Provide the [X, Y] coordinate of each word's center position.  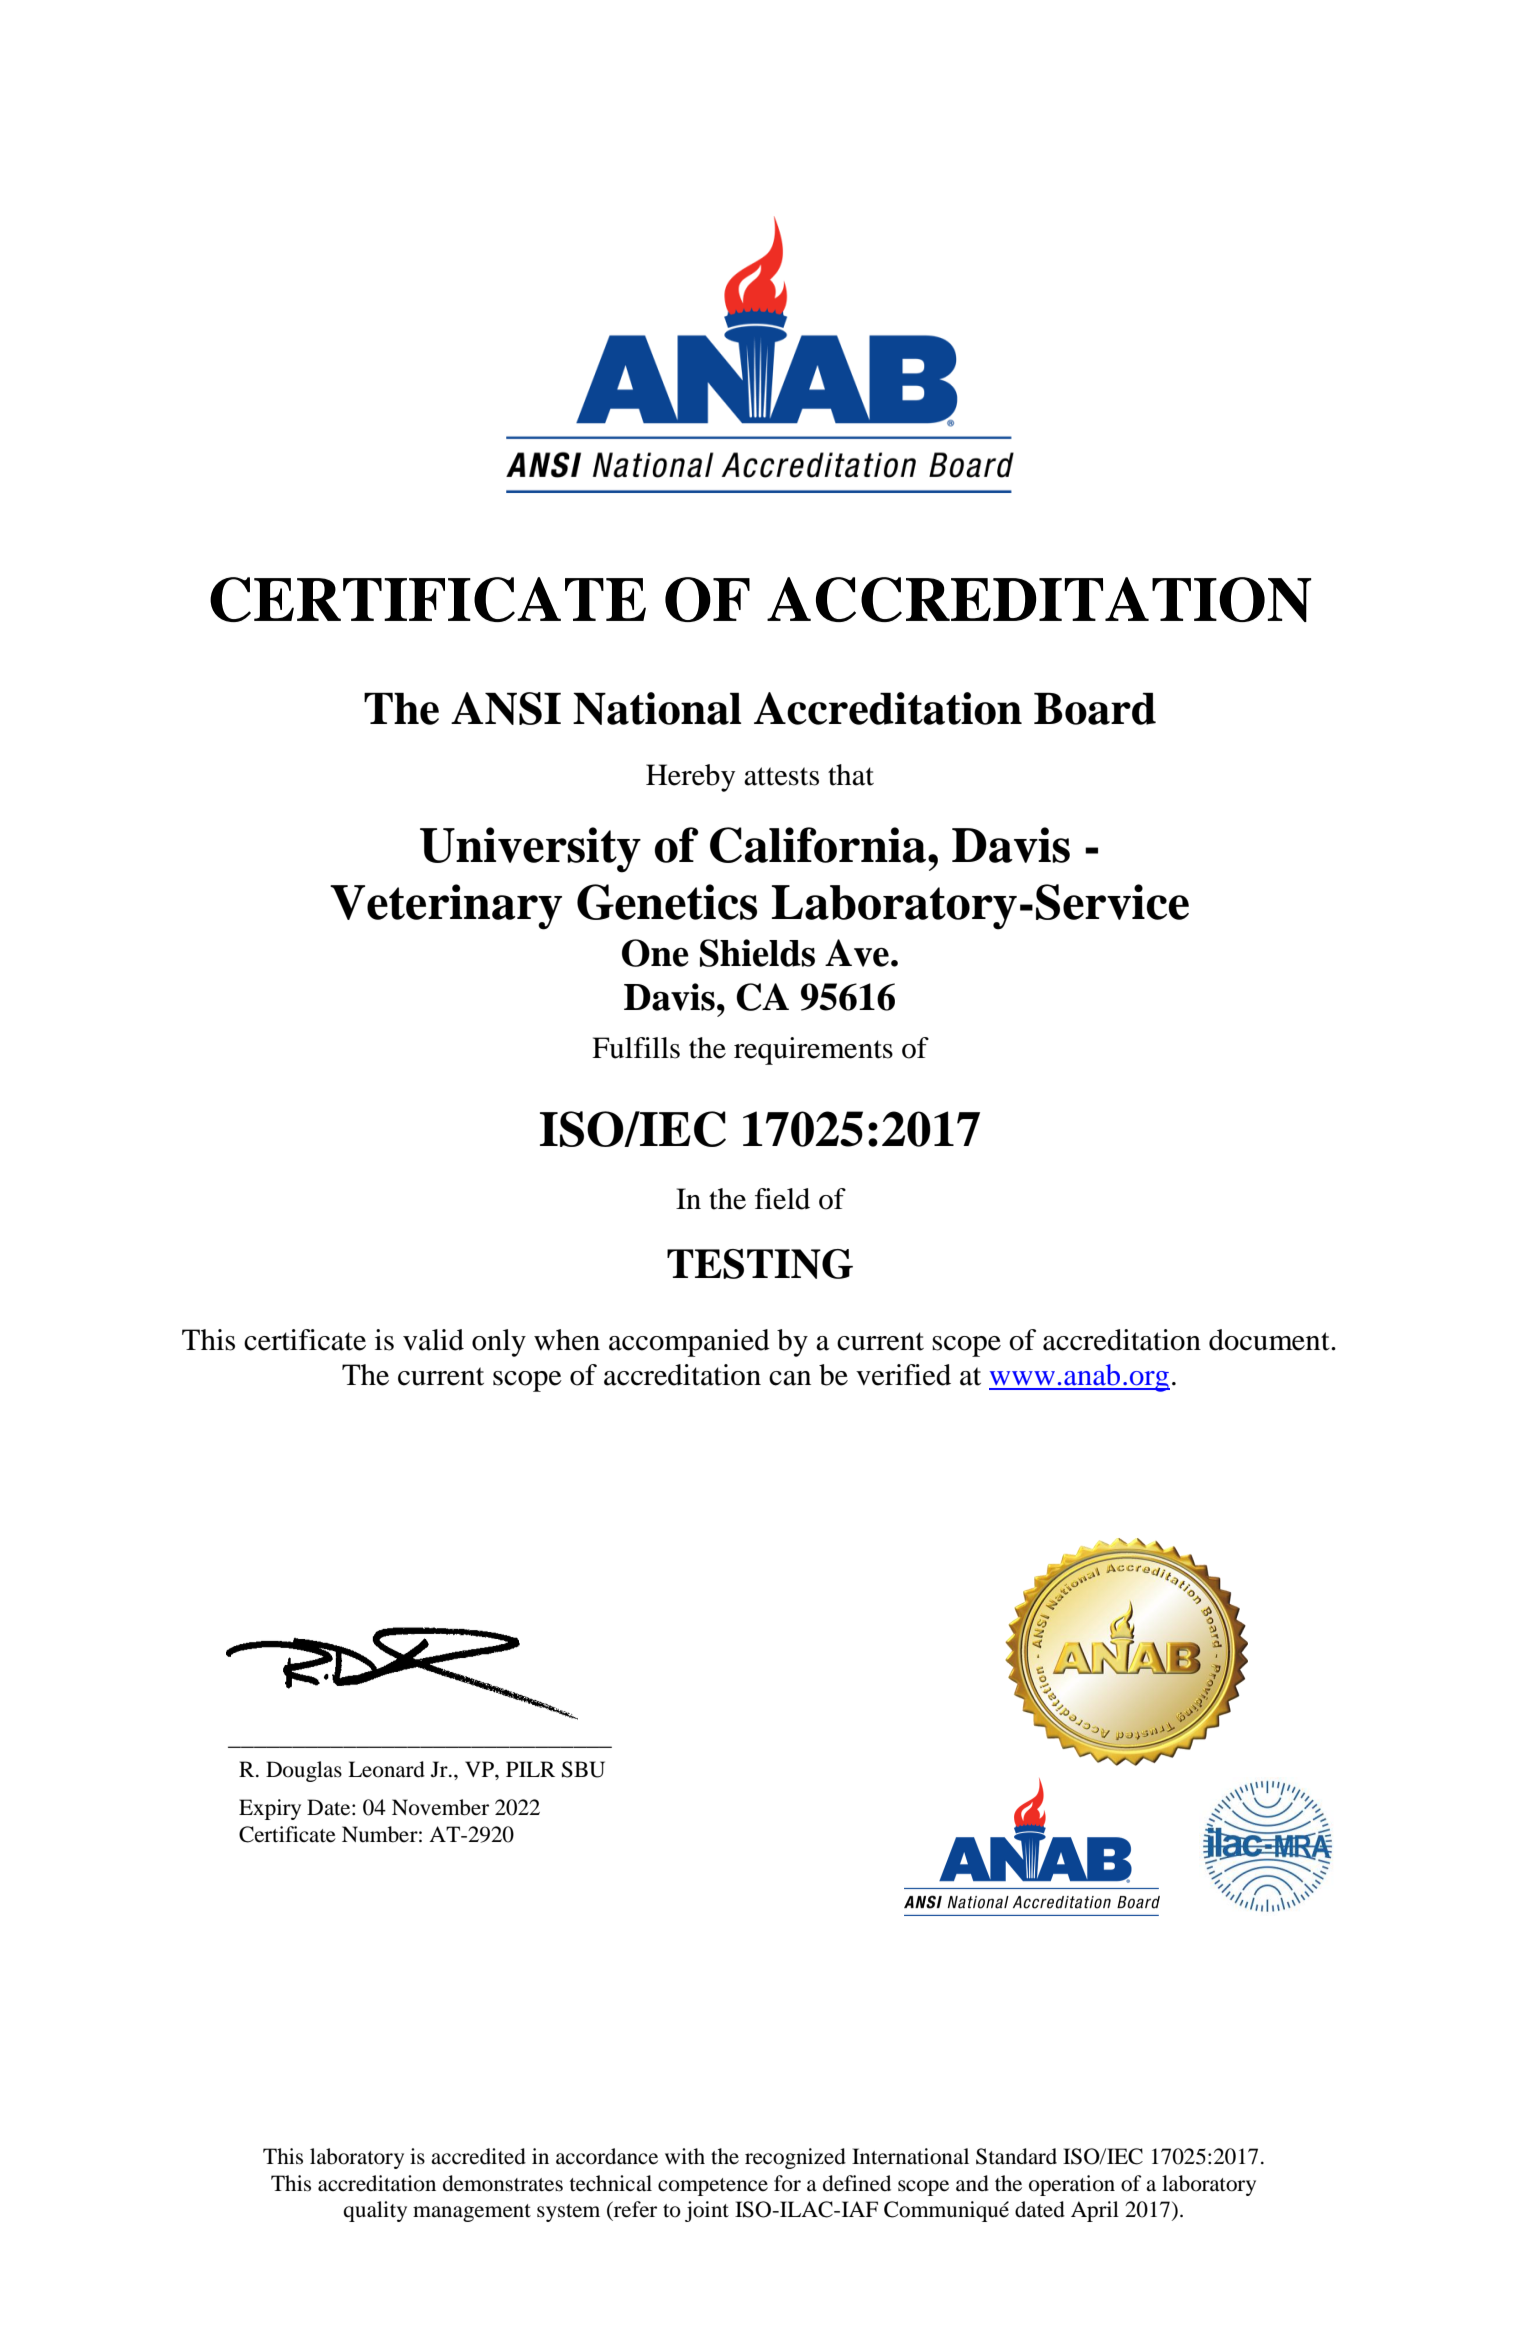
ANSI [506, 708]
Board [1095, 709]
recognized [795, 2158]
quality [375, 2211]
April [1095, 2211]
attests [781, 776]
